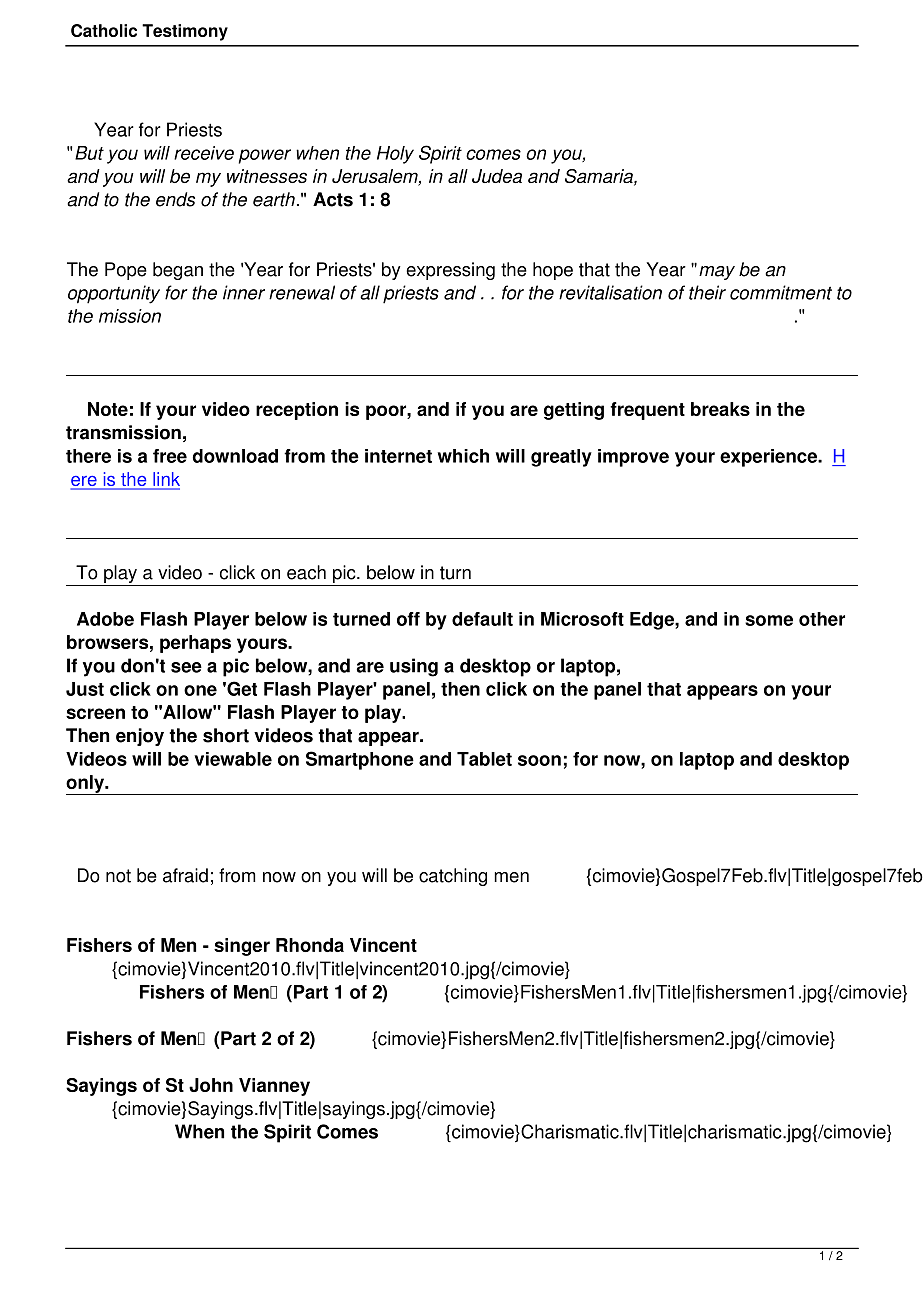 The image size is (924, 1308). I want to click on using, so click(414, 667).
